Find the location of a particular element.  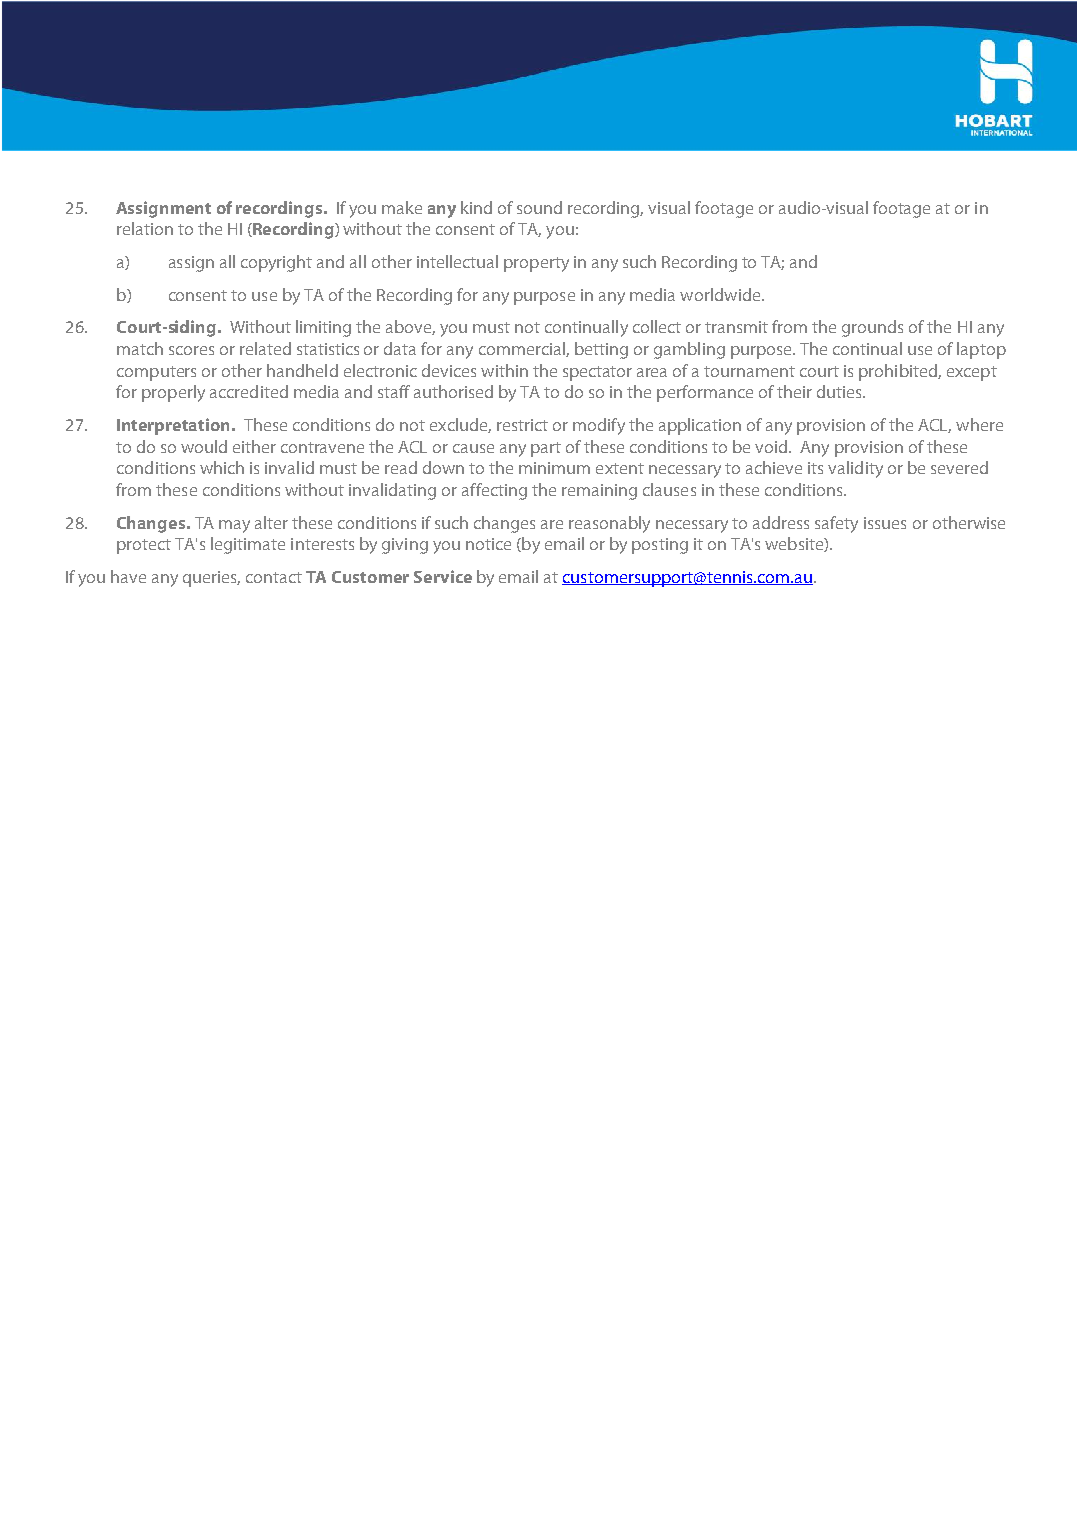

part is located at coordinates (546, 449).
